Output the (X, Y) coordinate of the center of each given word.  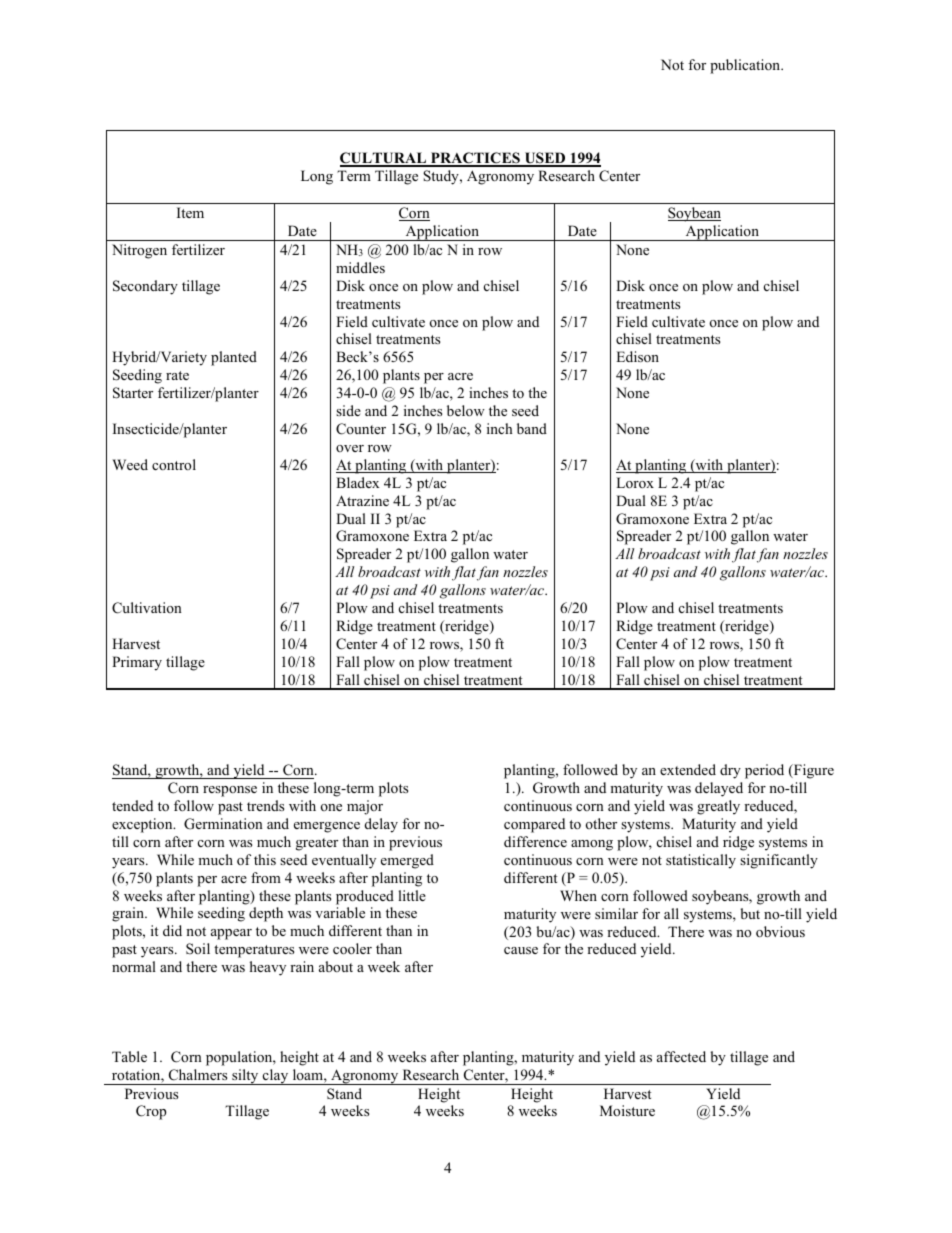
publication (746, 66)
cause (521, 950)
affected (681, 1056)
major (365, 807)
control (174, 464)
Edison (637, 356)
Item (190, 212)
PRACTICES (475, 159)
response (230, 791)
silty (245, 1077)
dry (730, 771)
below (466, 410)
